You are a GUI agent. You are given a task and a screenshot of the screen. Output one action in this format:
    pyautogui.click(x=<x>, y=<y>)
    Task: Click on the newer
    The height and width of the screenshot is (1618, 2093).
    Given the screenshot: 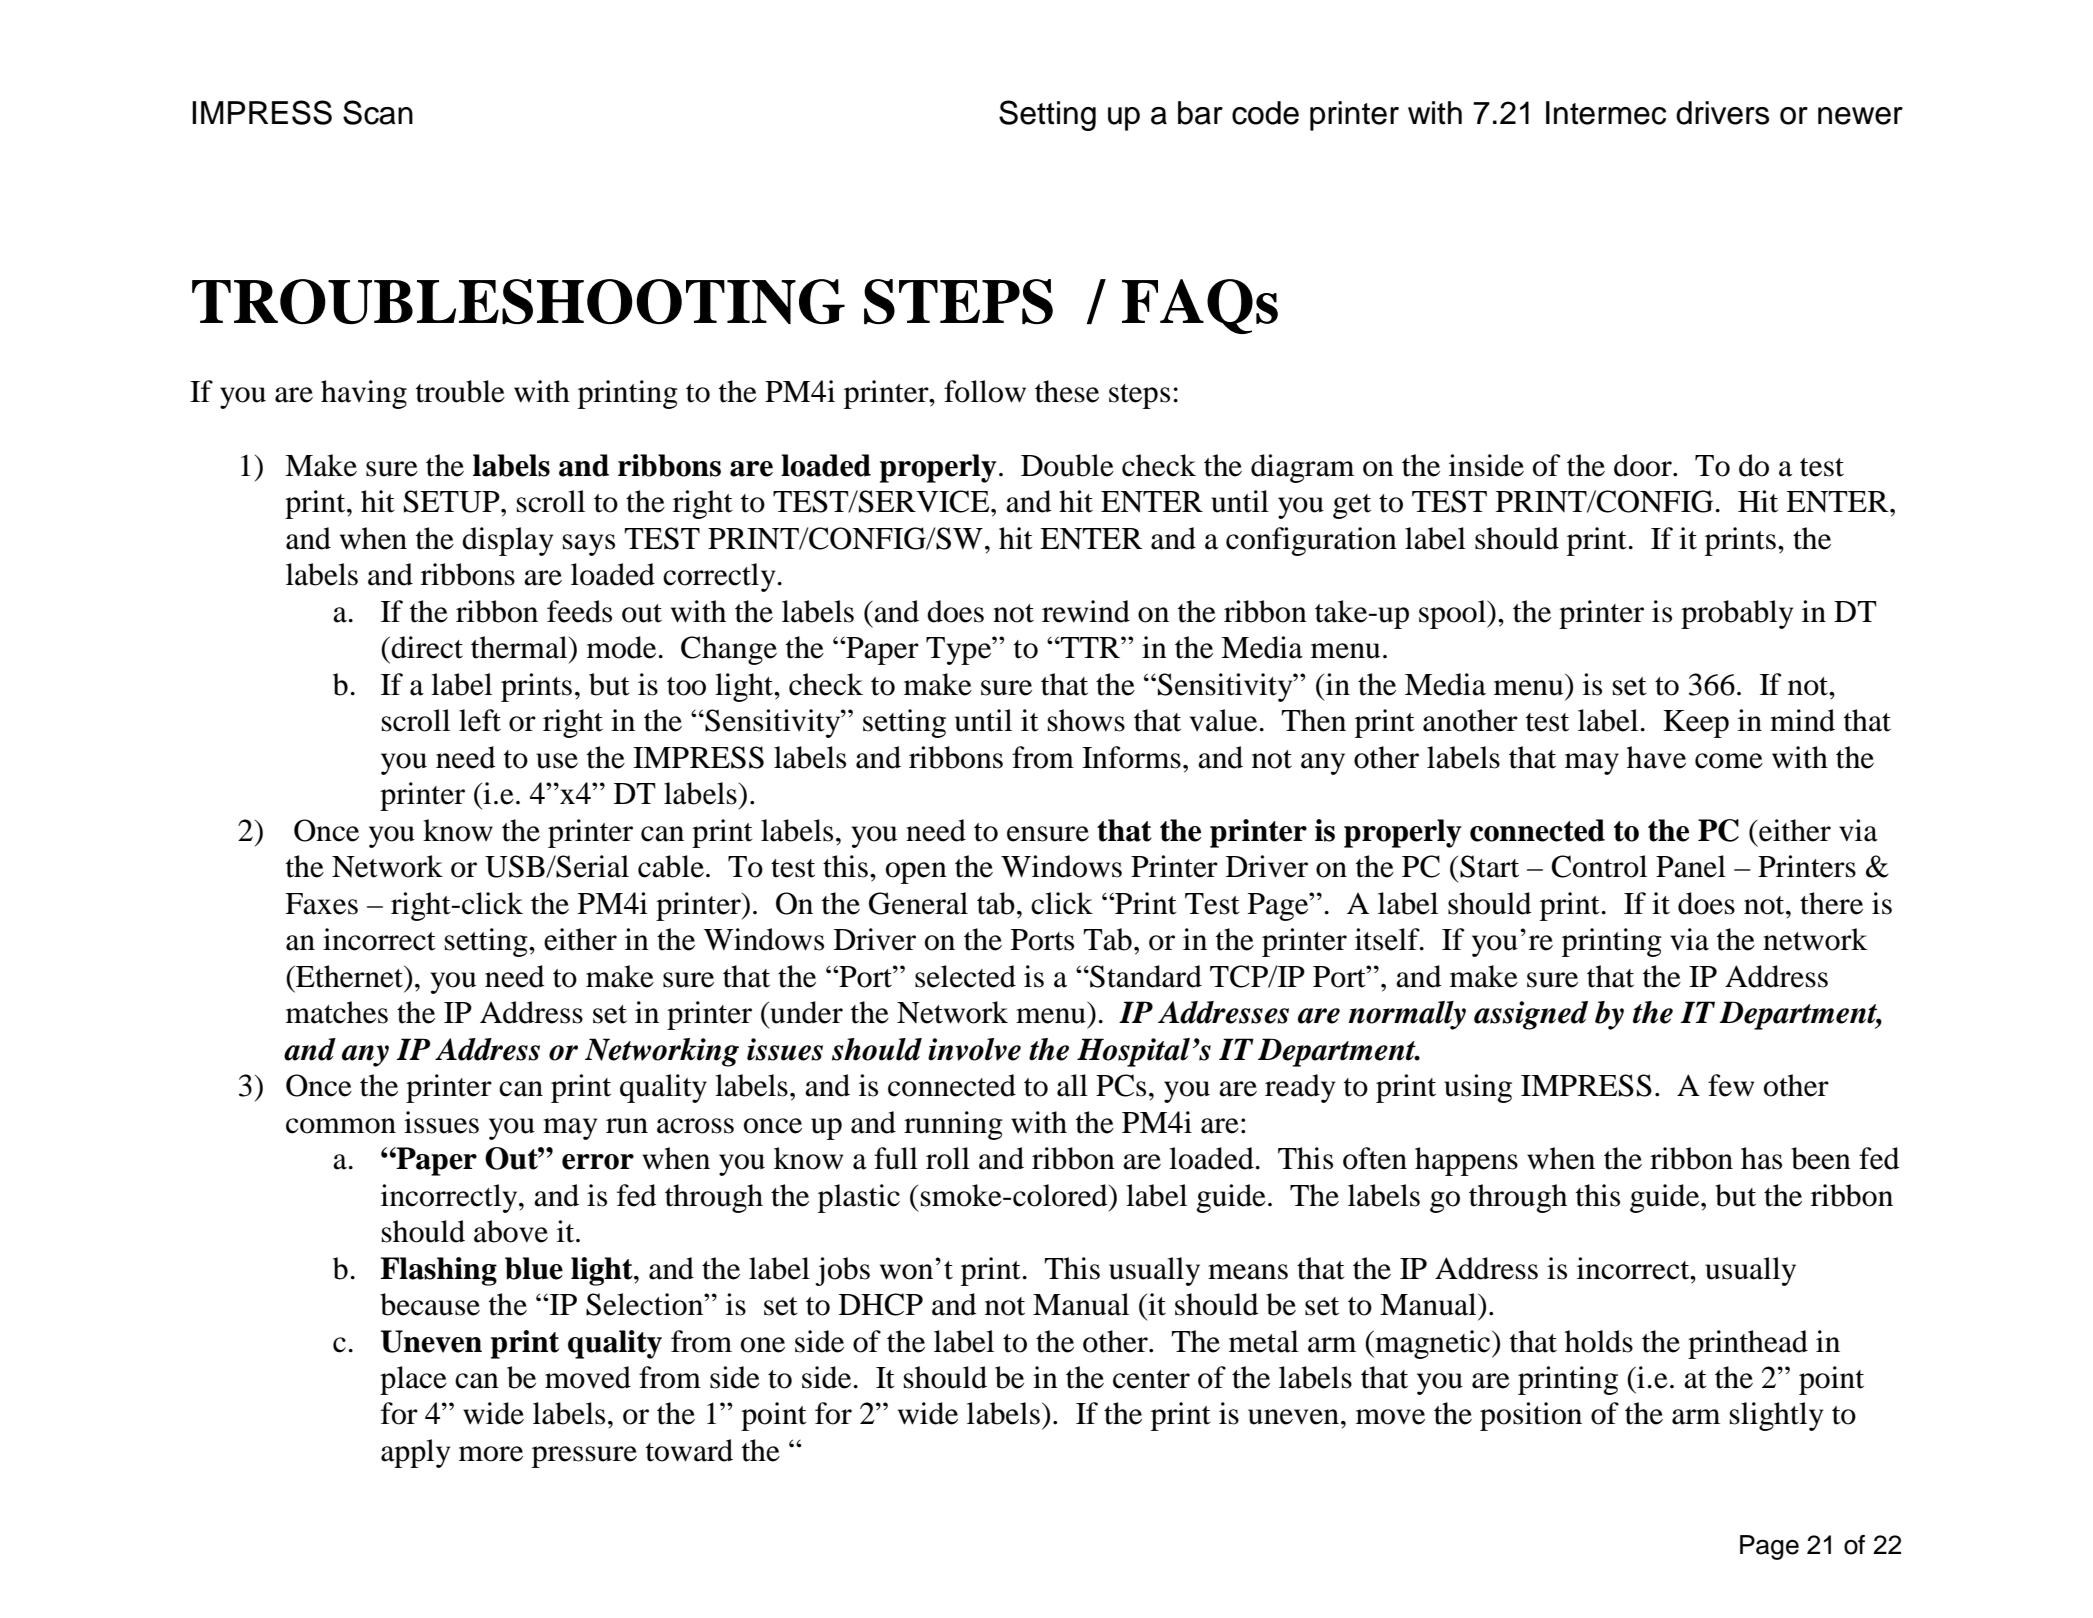 What is the action you would take?
    pyautogui.click(x=1860, y=116)
